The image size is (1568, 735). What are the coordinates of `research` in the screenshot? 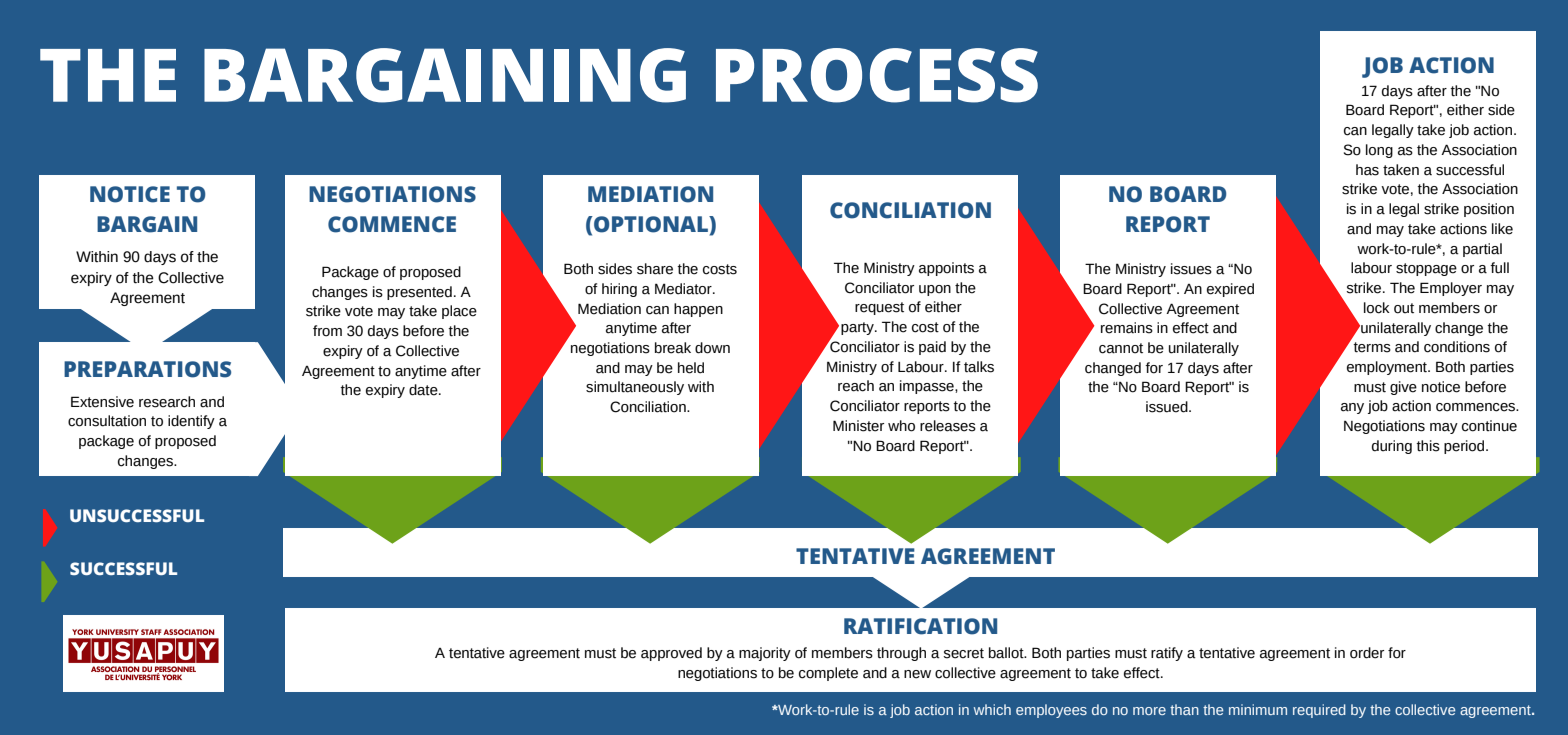 It's located at (167, 402).
